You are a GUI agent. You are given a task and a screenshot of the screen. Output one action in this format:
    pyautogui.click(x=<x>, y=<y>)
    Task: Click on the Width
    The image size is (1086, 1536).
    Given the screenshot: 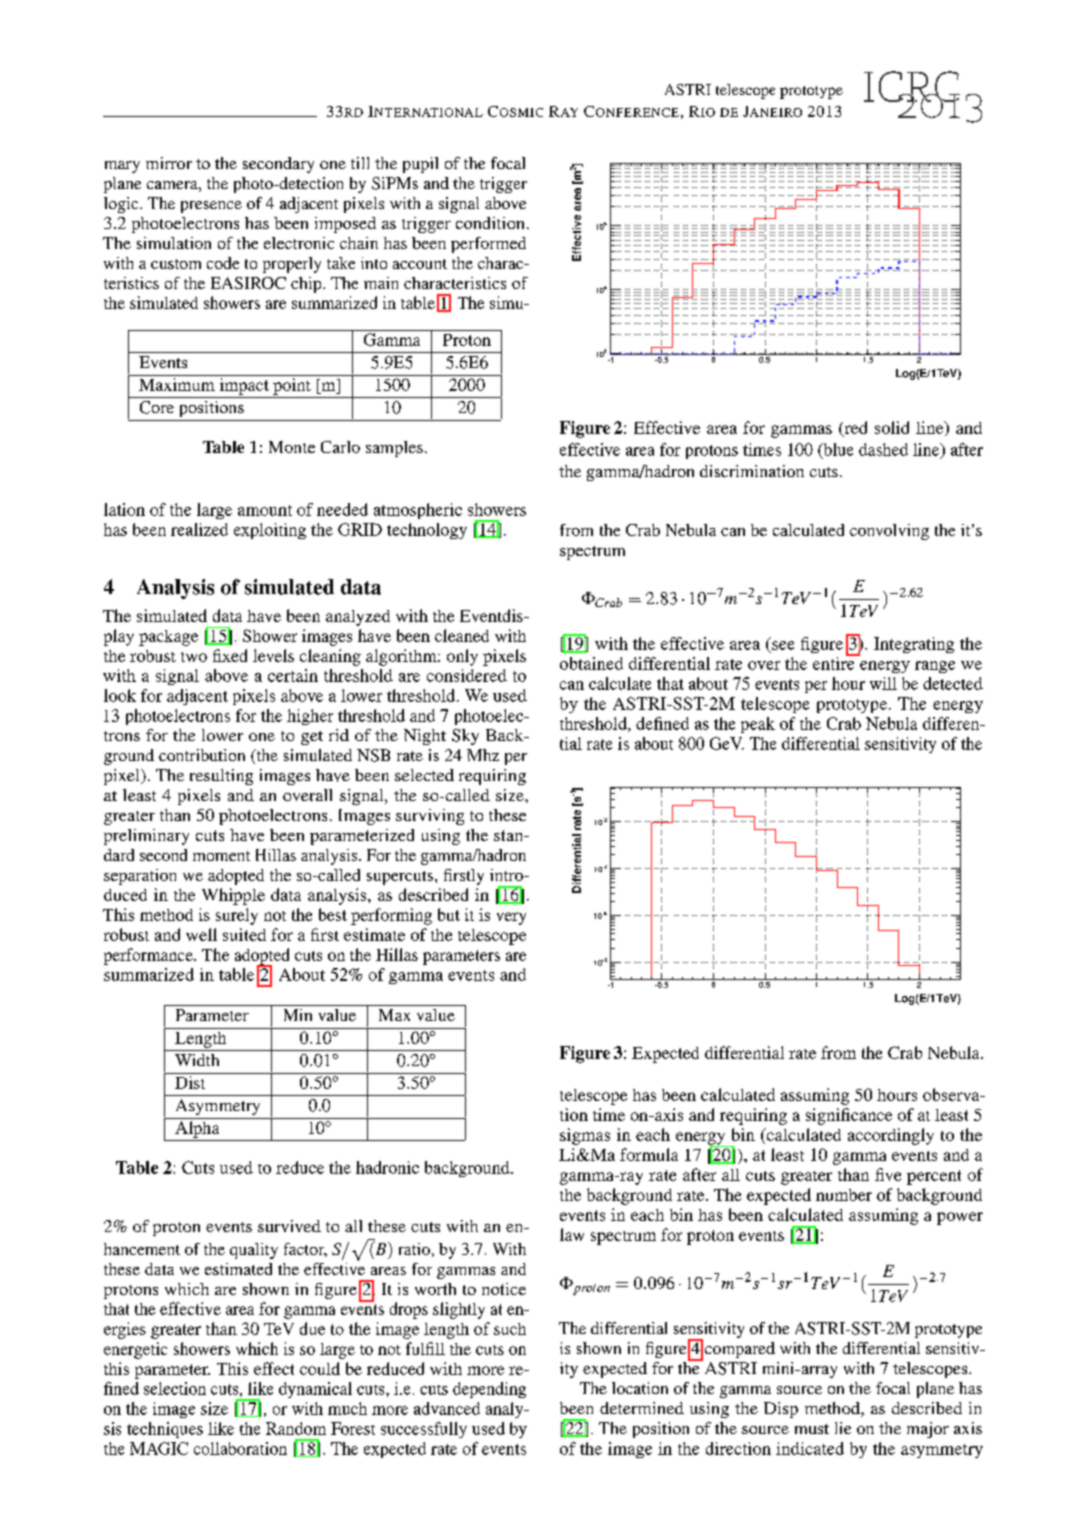 What is the action you would take?
    pyautogui.click(x=197, y=1060)
